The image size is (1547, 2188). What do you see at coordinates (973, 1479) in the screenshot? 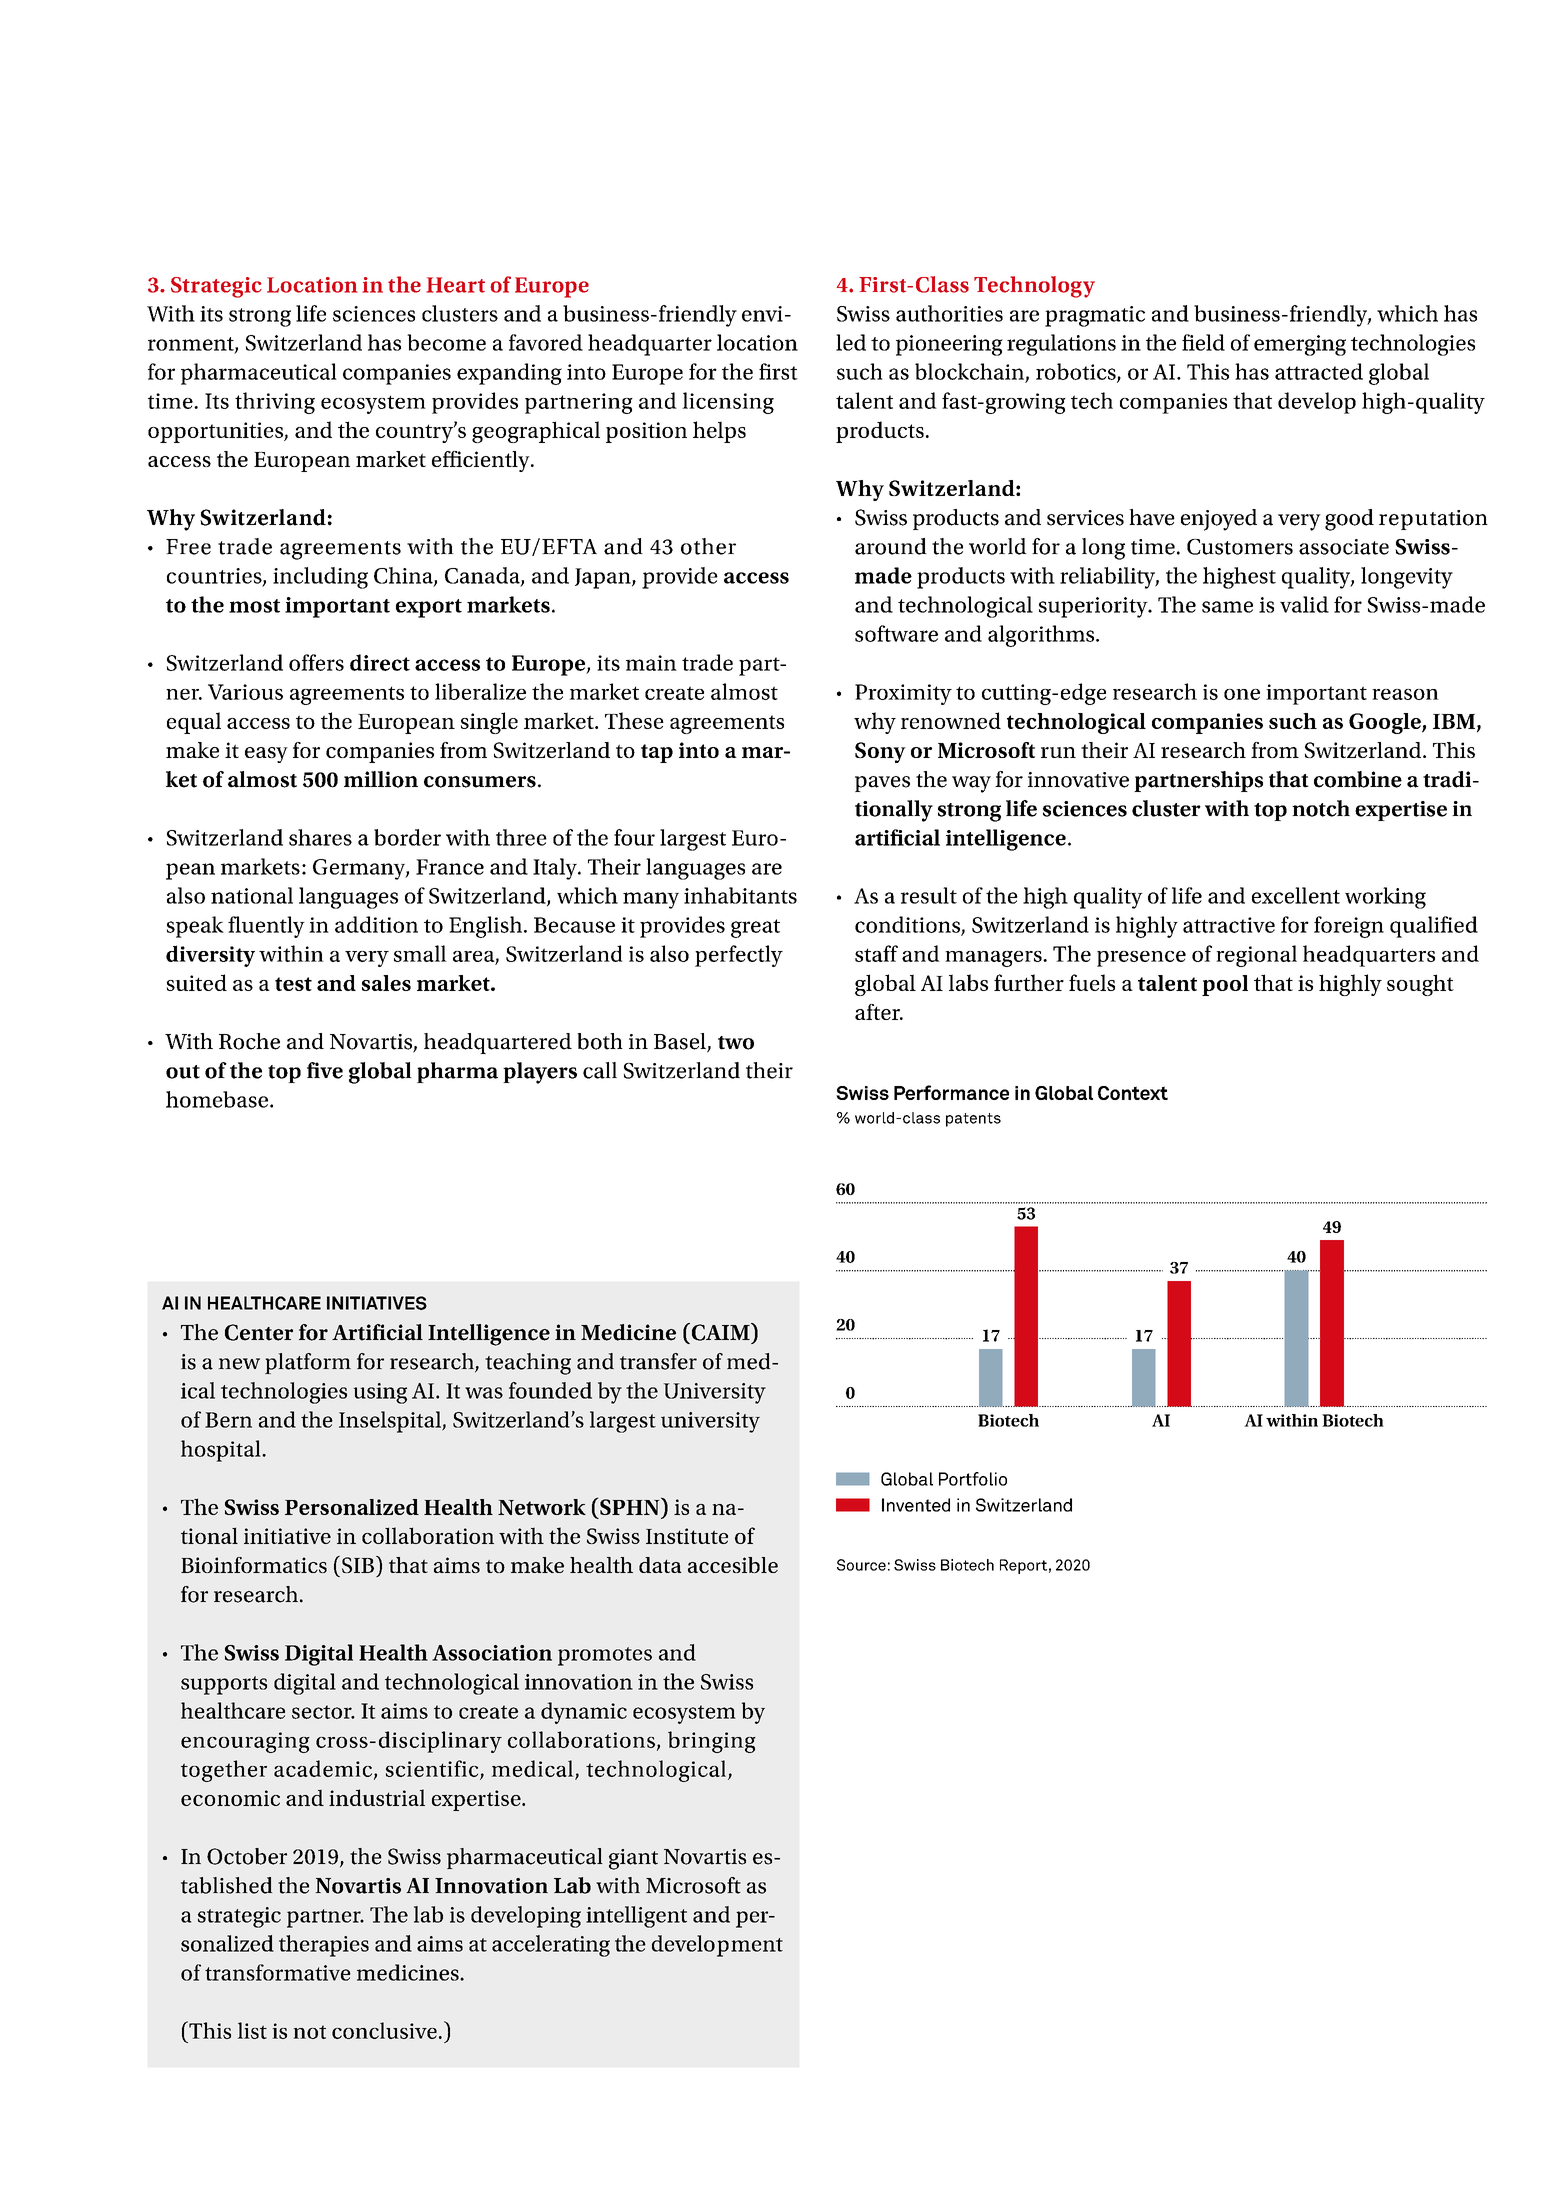
I see `Portfolio` at bounding box center [973, 1479].
